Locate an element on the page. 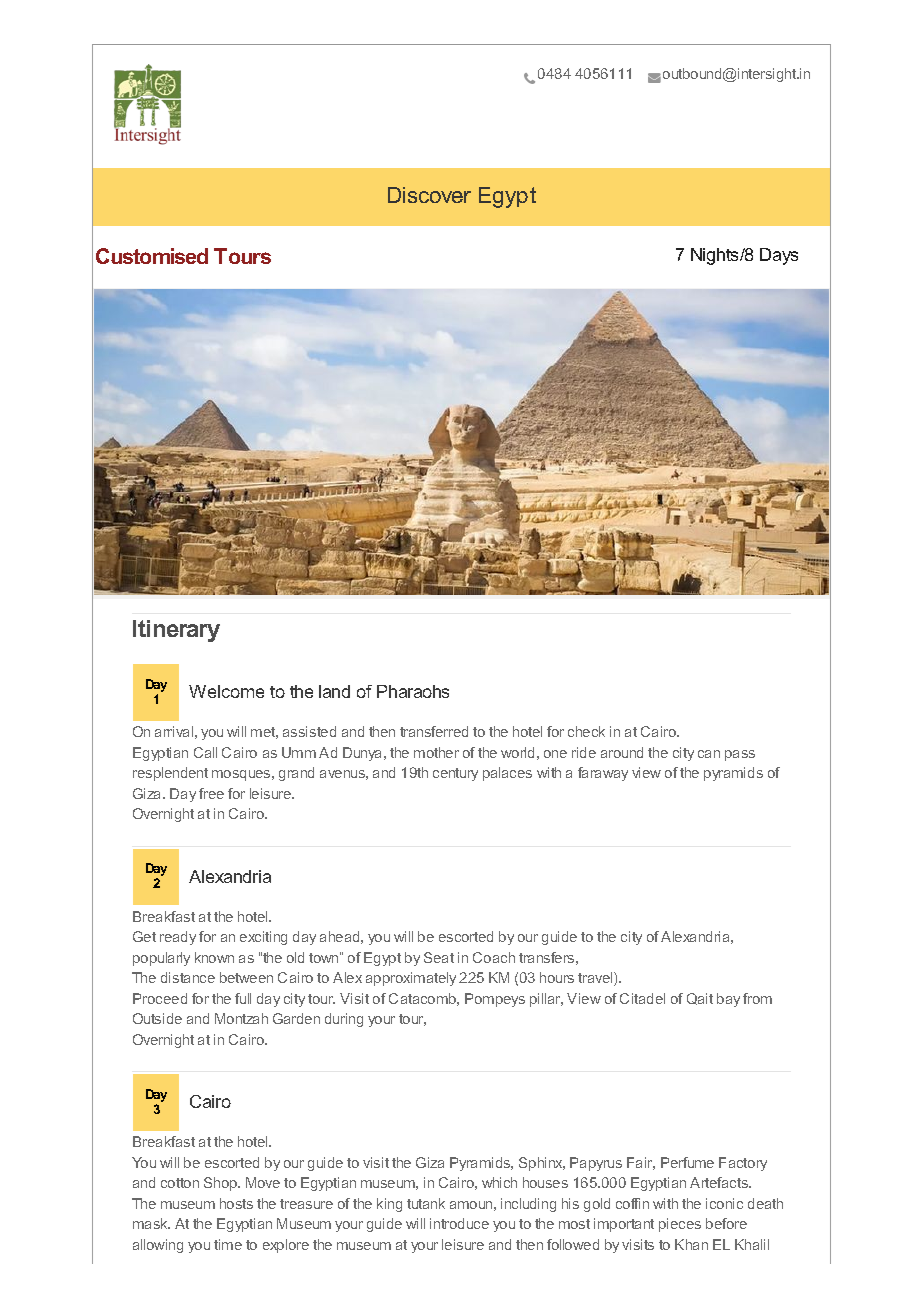 This image has height=1308, width=924. can is located at coordinates (709, 754).
